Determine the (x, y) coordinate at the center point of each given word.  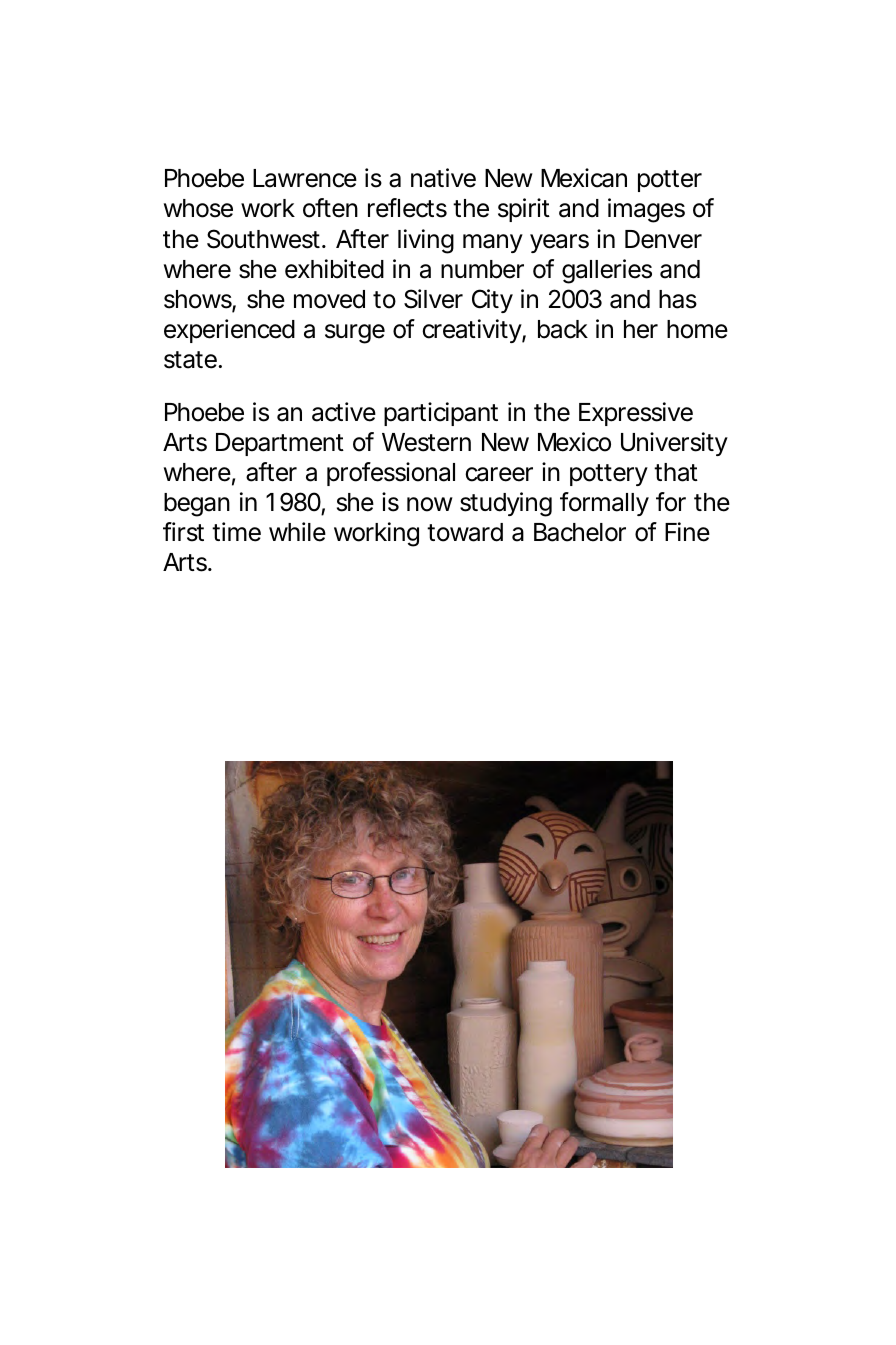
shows (198, 299)
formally (604, 504)
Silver (433, 299)
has (678, 299)
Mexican (584, 178)
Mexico (574, 442)
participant (441, 414)
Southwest (263, 239)
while (297, 532)
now (430, 504)
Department (280, 444)
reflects (407, 208)
